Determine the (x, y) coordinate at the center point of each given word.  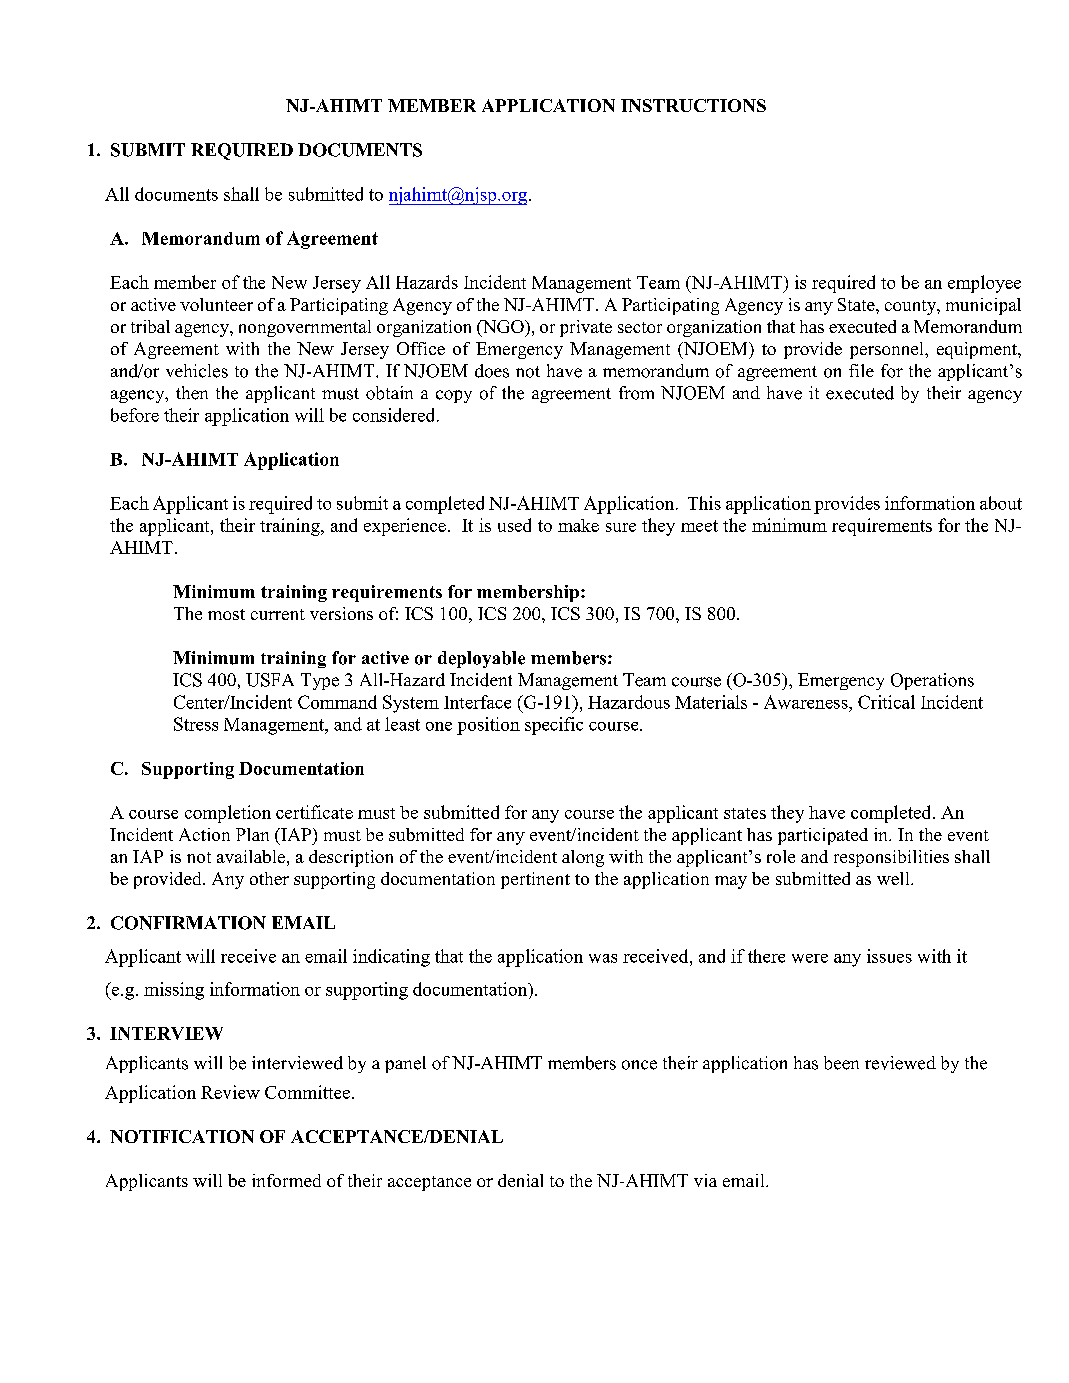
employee (984, 284)
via (705, 1180)
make (578, 525)
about (1001, 503)
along (583, 858)
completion (228, 814)
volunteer (216, 304)
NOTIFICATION (182, 1136)
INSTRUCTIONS (693, 105)
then (192, 393)
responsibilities (891, 858)
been (841, 1063)
